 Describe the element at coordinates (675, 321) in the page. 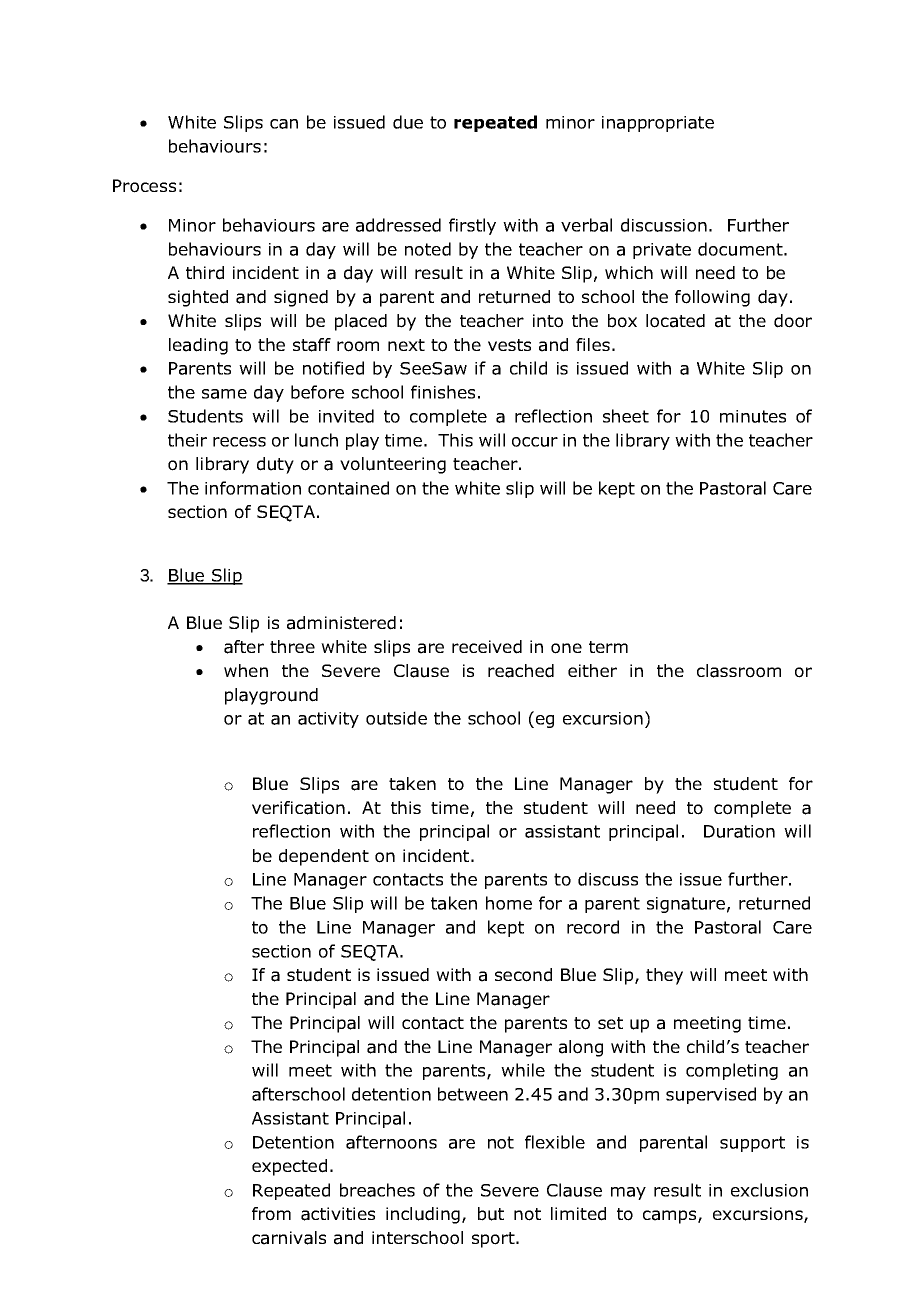

I see `located` at that location.
